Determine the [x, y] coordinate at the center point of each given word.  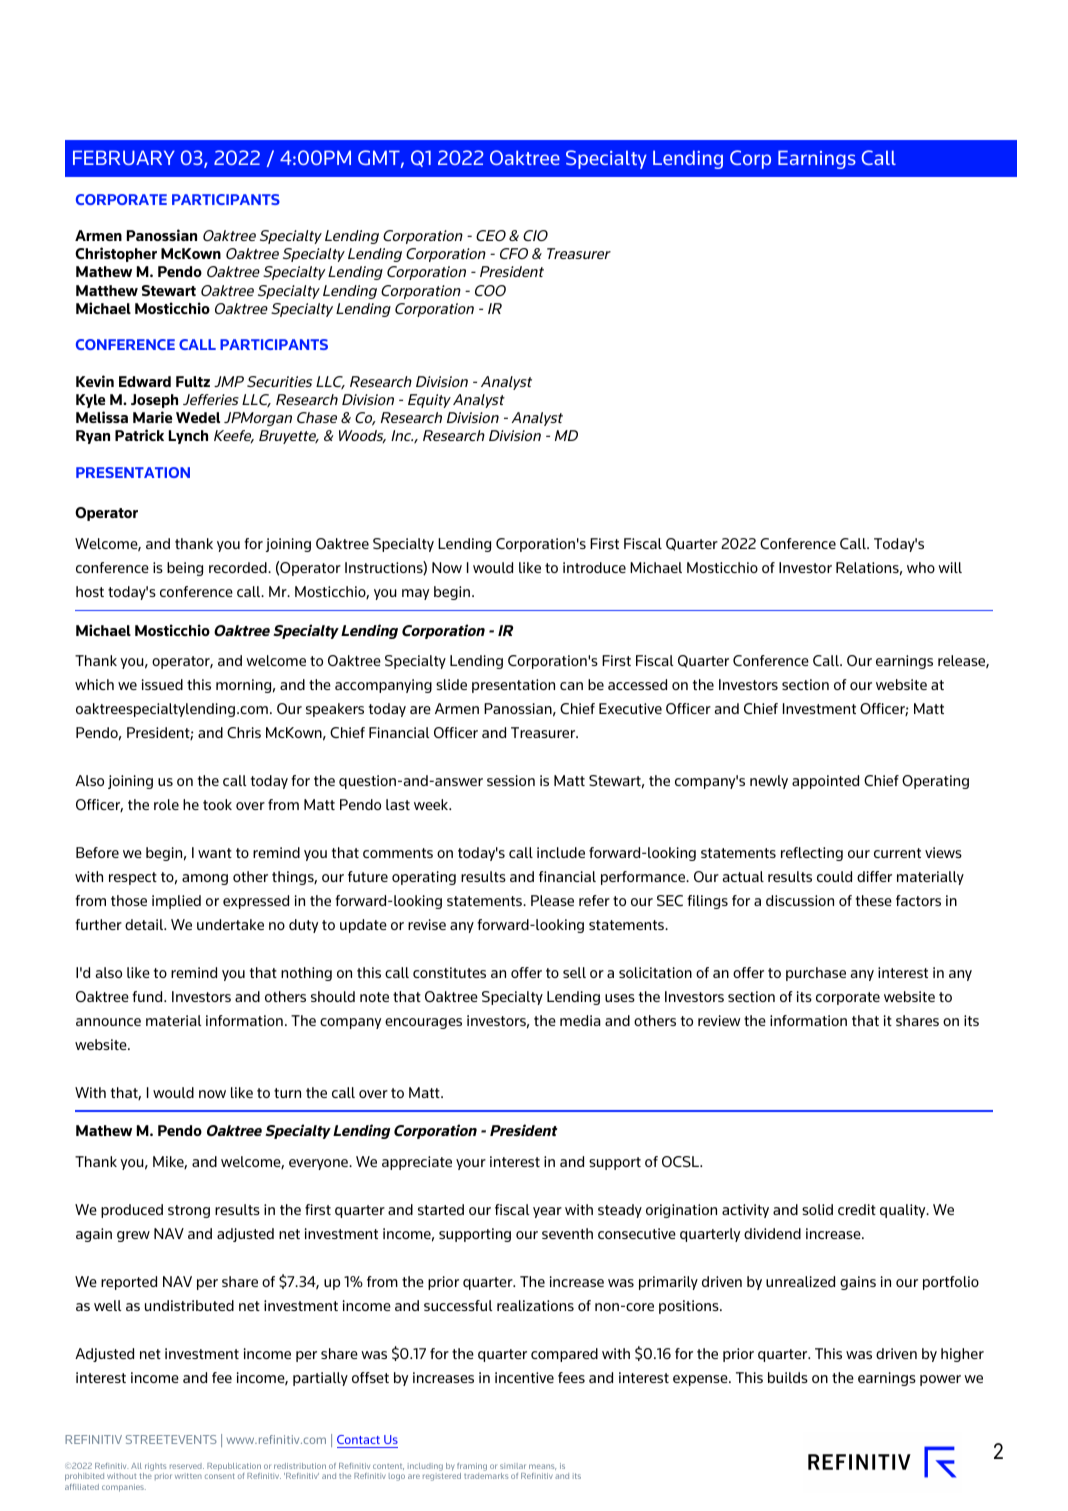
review [719, 1020]
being [185, 569]
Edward [145, 381]
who [921, 567]
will [950, 567]
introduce [594, 567]
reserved [187, 1466]
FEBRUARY [124, 157]
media [580, 1020]
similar [512, 1466]
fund [148, 996]
